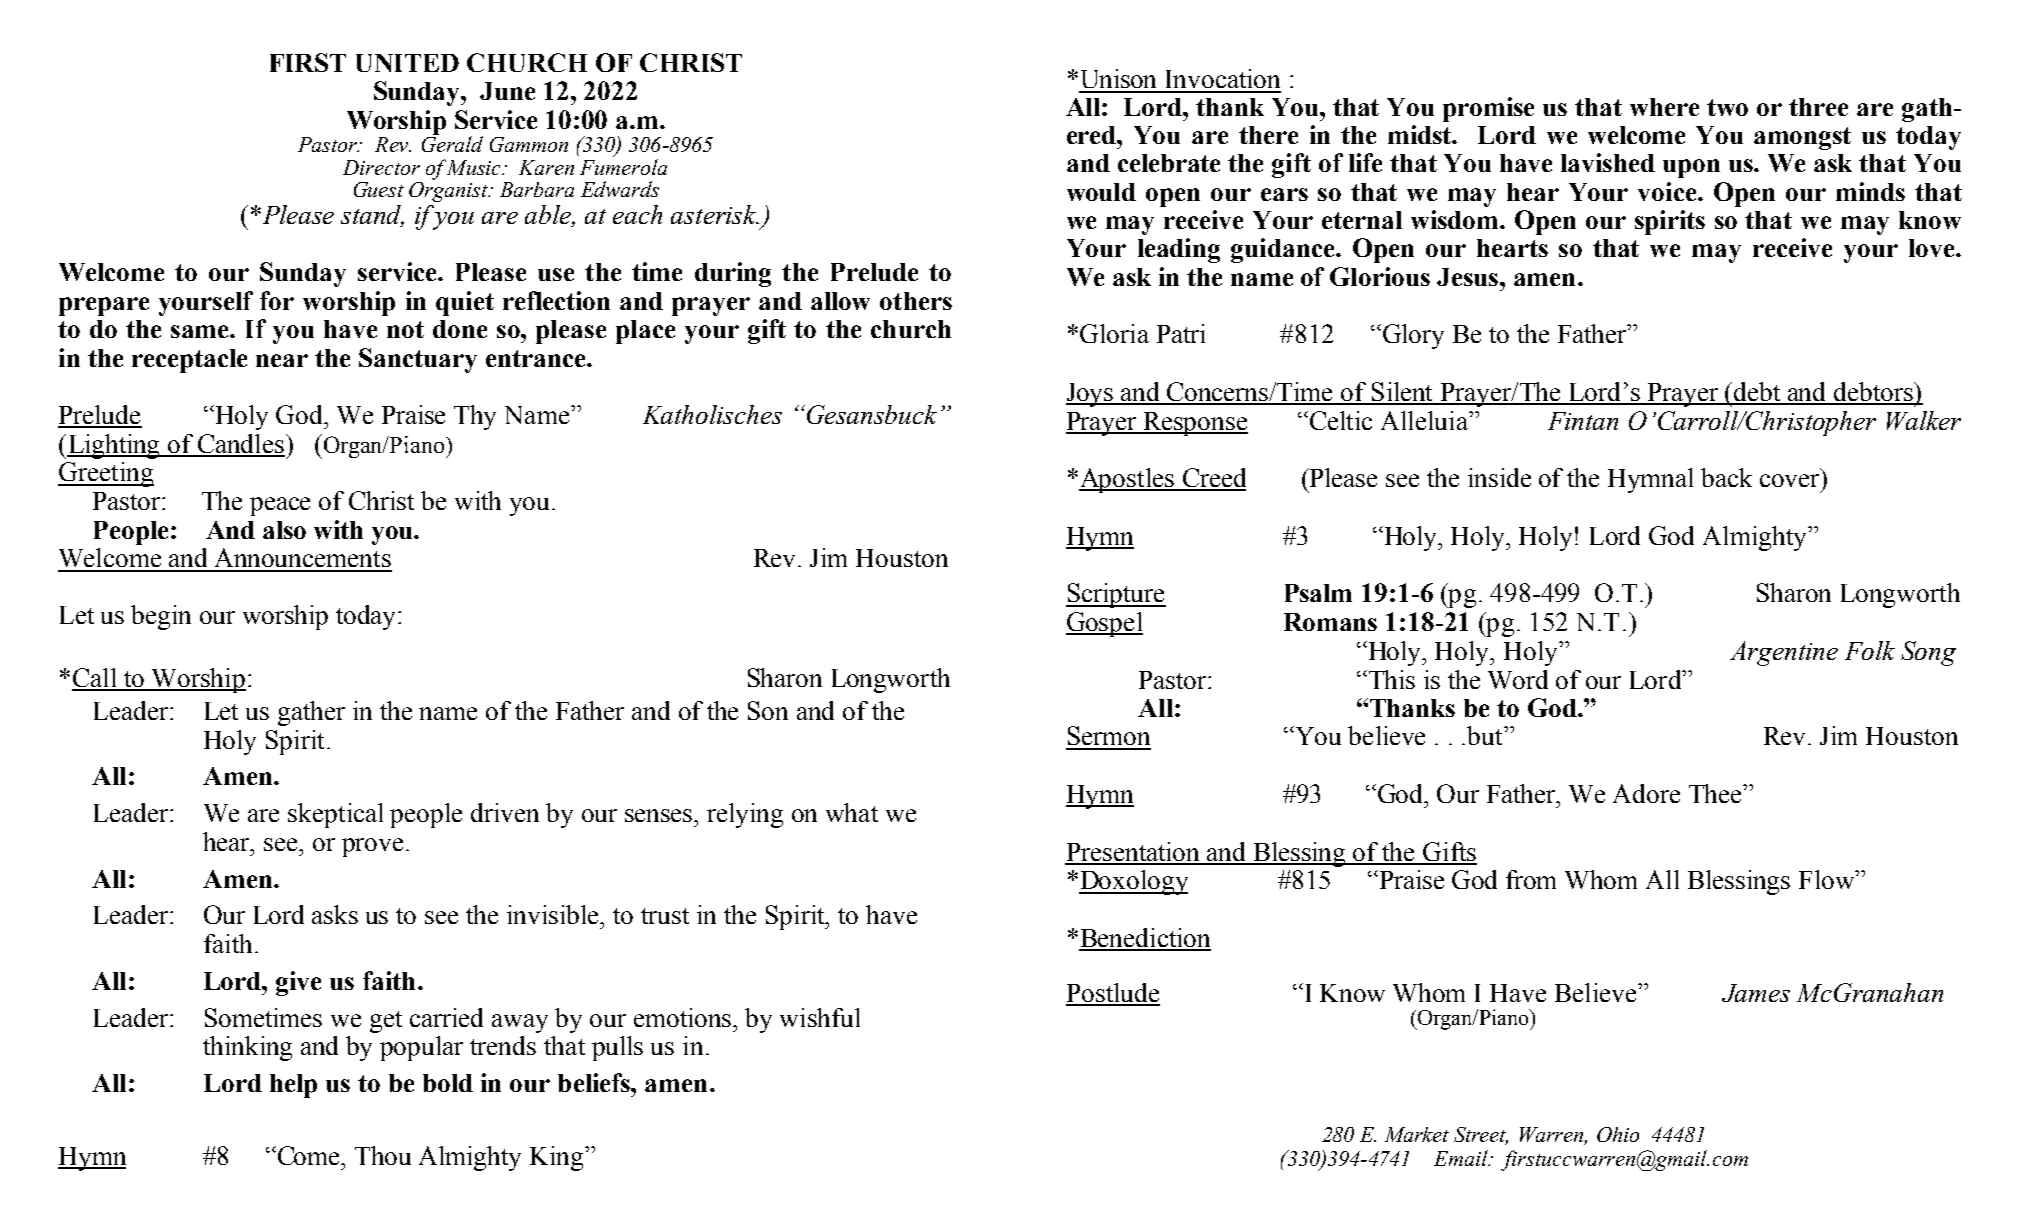  I want to click on celebrate, so click(1169, 163).
